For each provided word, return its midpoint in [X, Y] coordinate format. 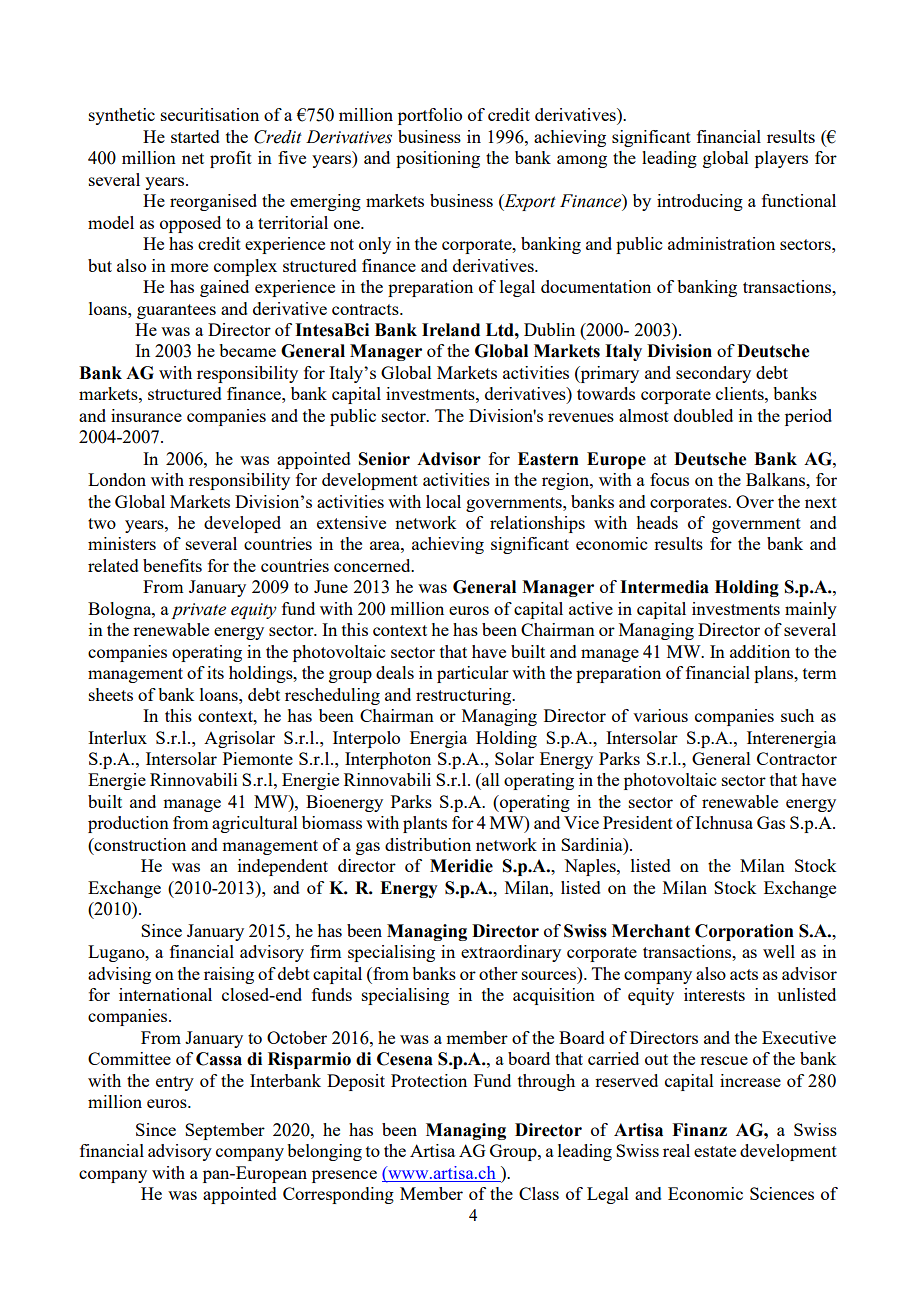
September [225, 1131]
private [198, 611]
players [781, 159]
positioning [438, 159]
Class [539, 1193]
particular [473, 674]
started [195, 136]
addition [760, 651]
